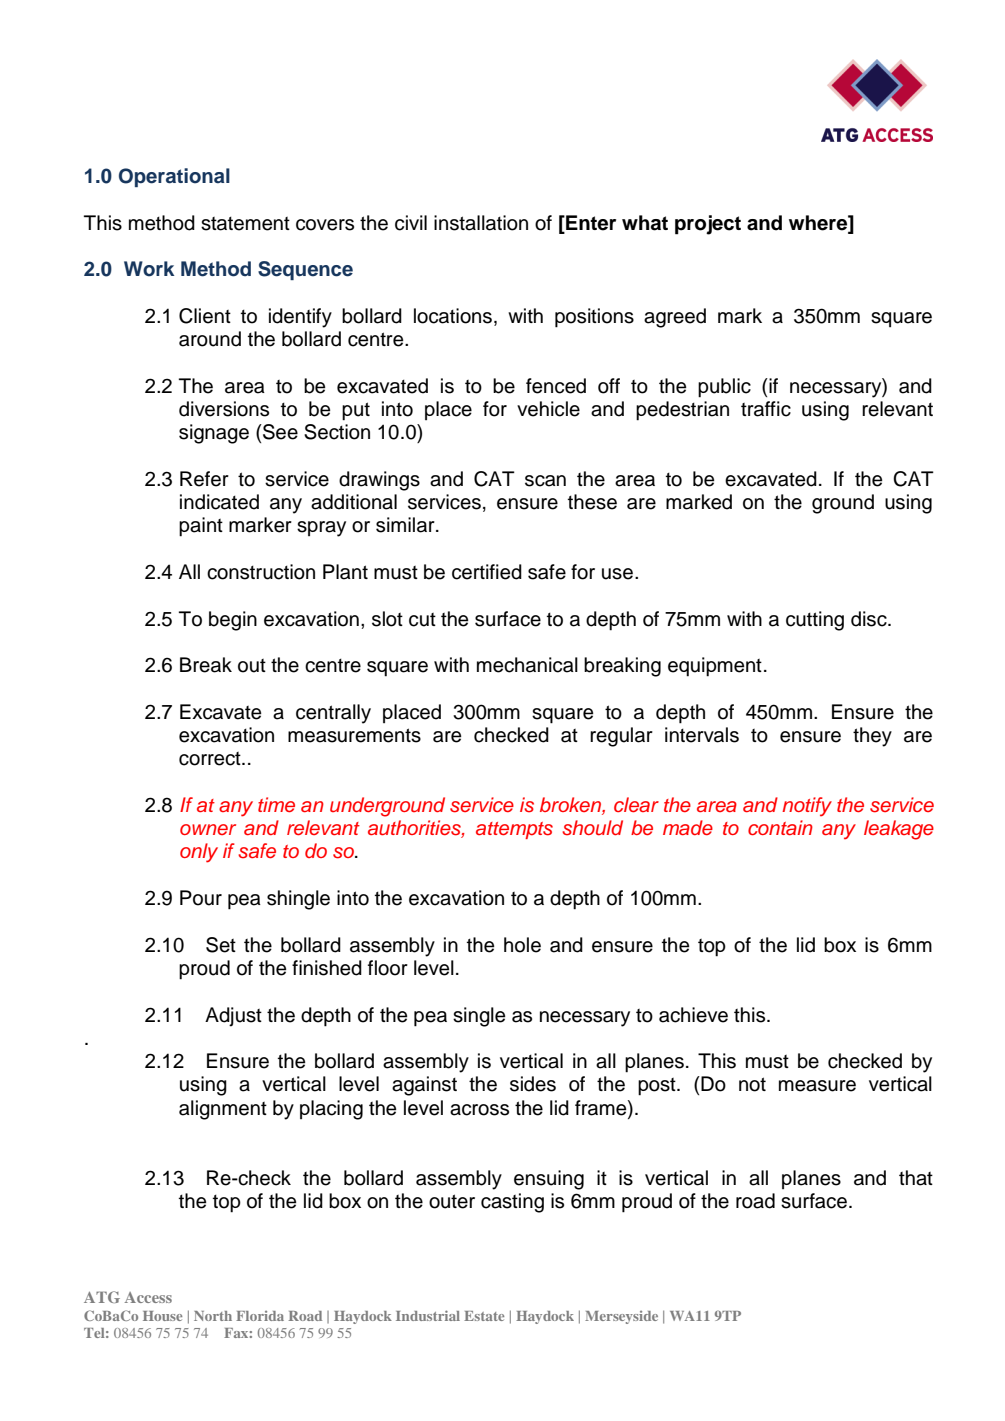 The image size is (1005, 1421). Describe the element at coordinates (233, 1017) in the screenshot. I see `Adjust` at that location.
